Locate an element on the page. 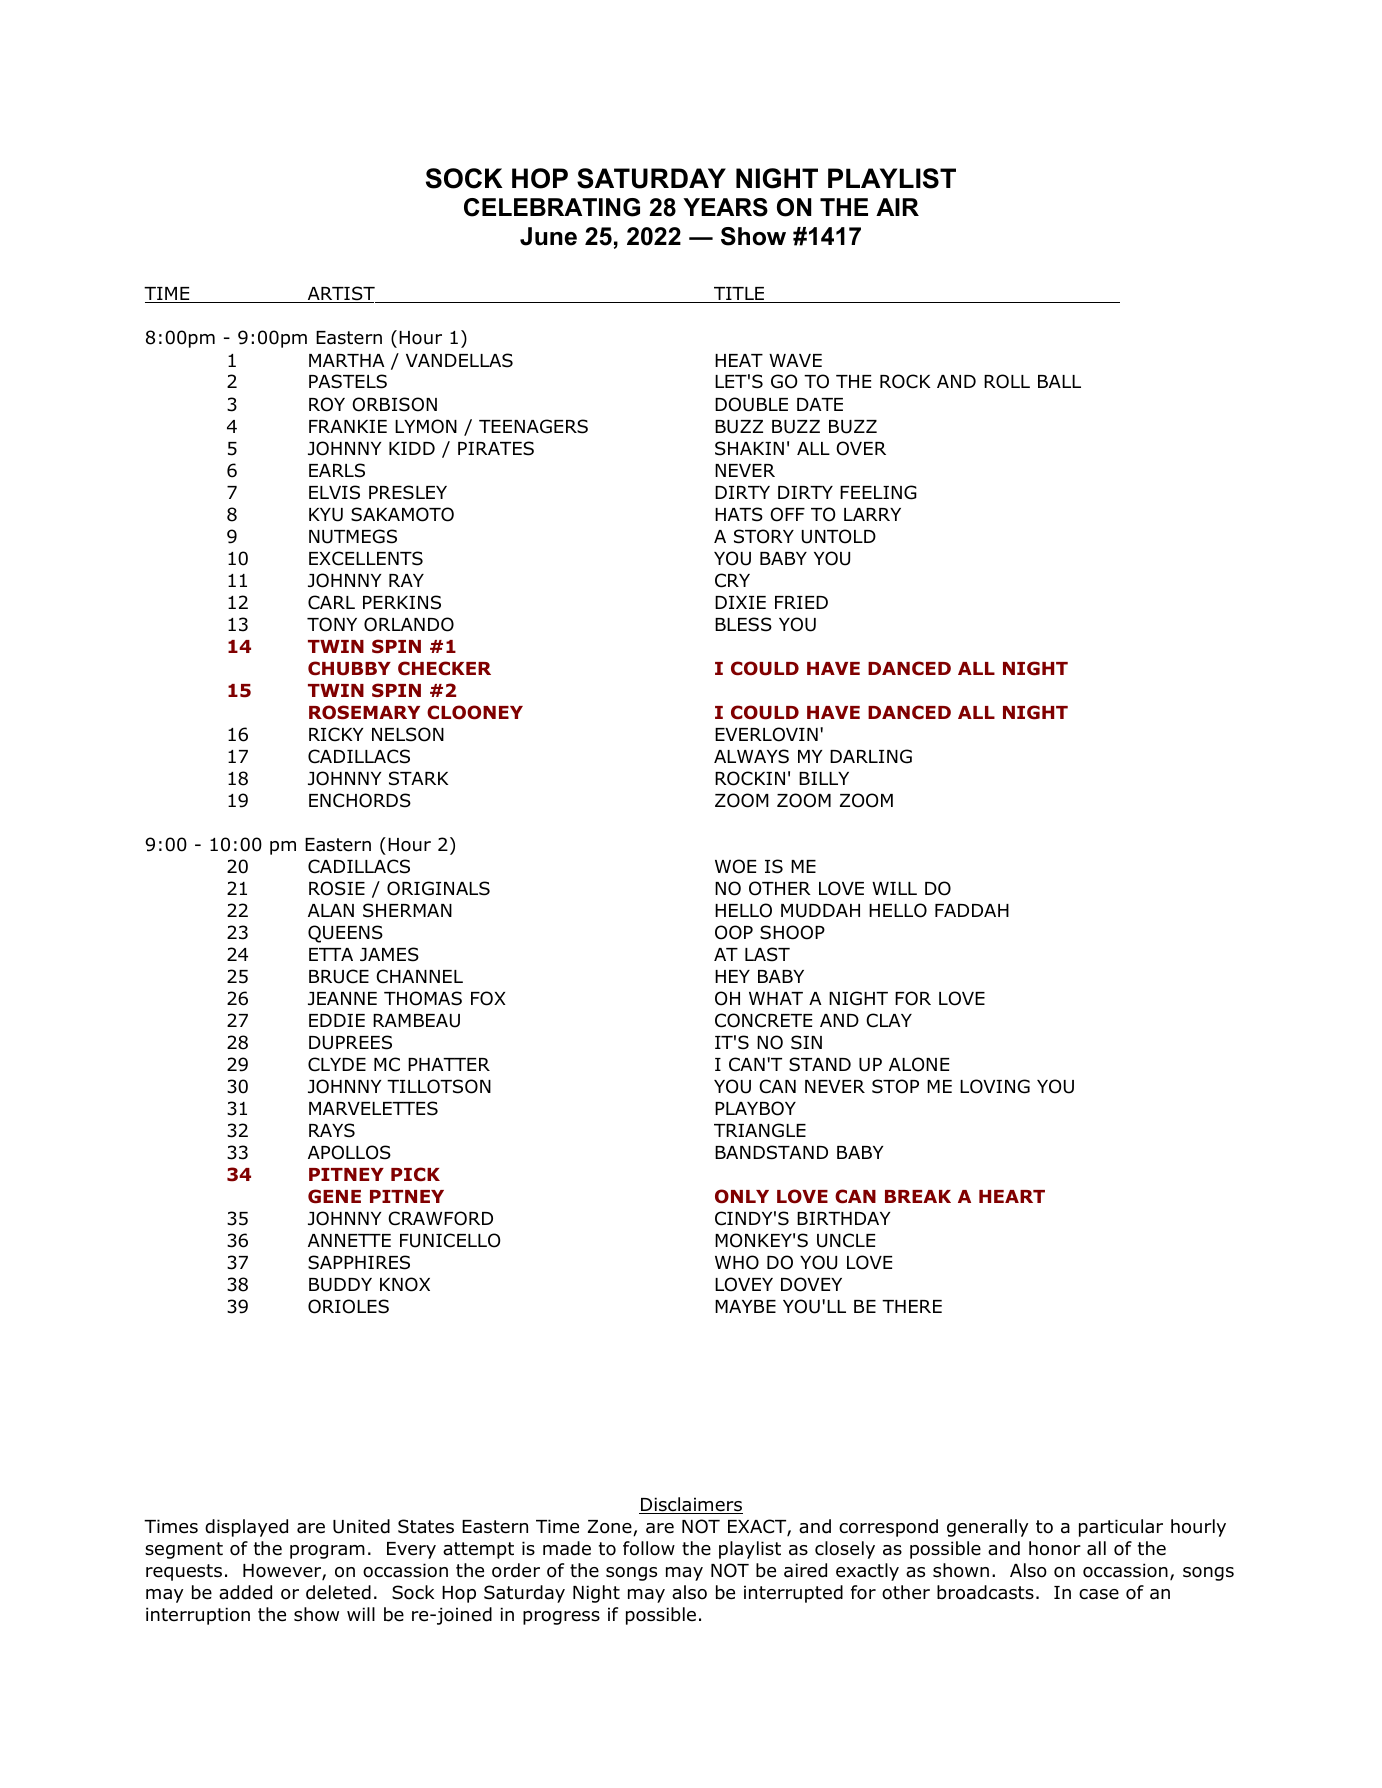  YEARS is located at coordinates (725, 207).
